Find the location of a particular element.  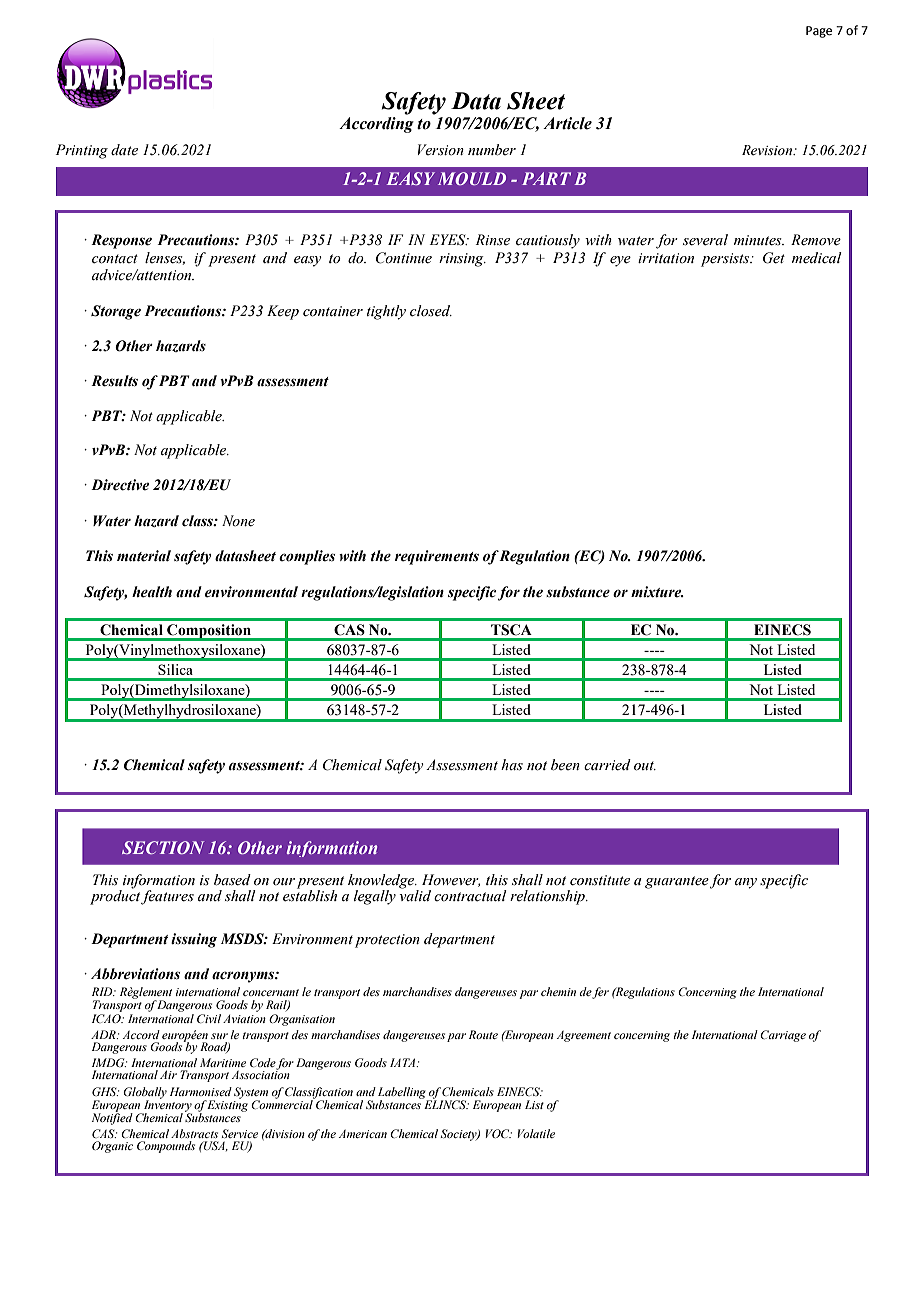

Labelling is located at coordinates (403, 1094).
